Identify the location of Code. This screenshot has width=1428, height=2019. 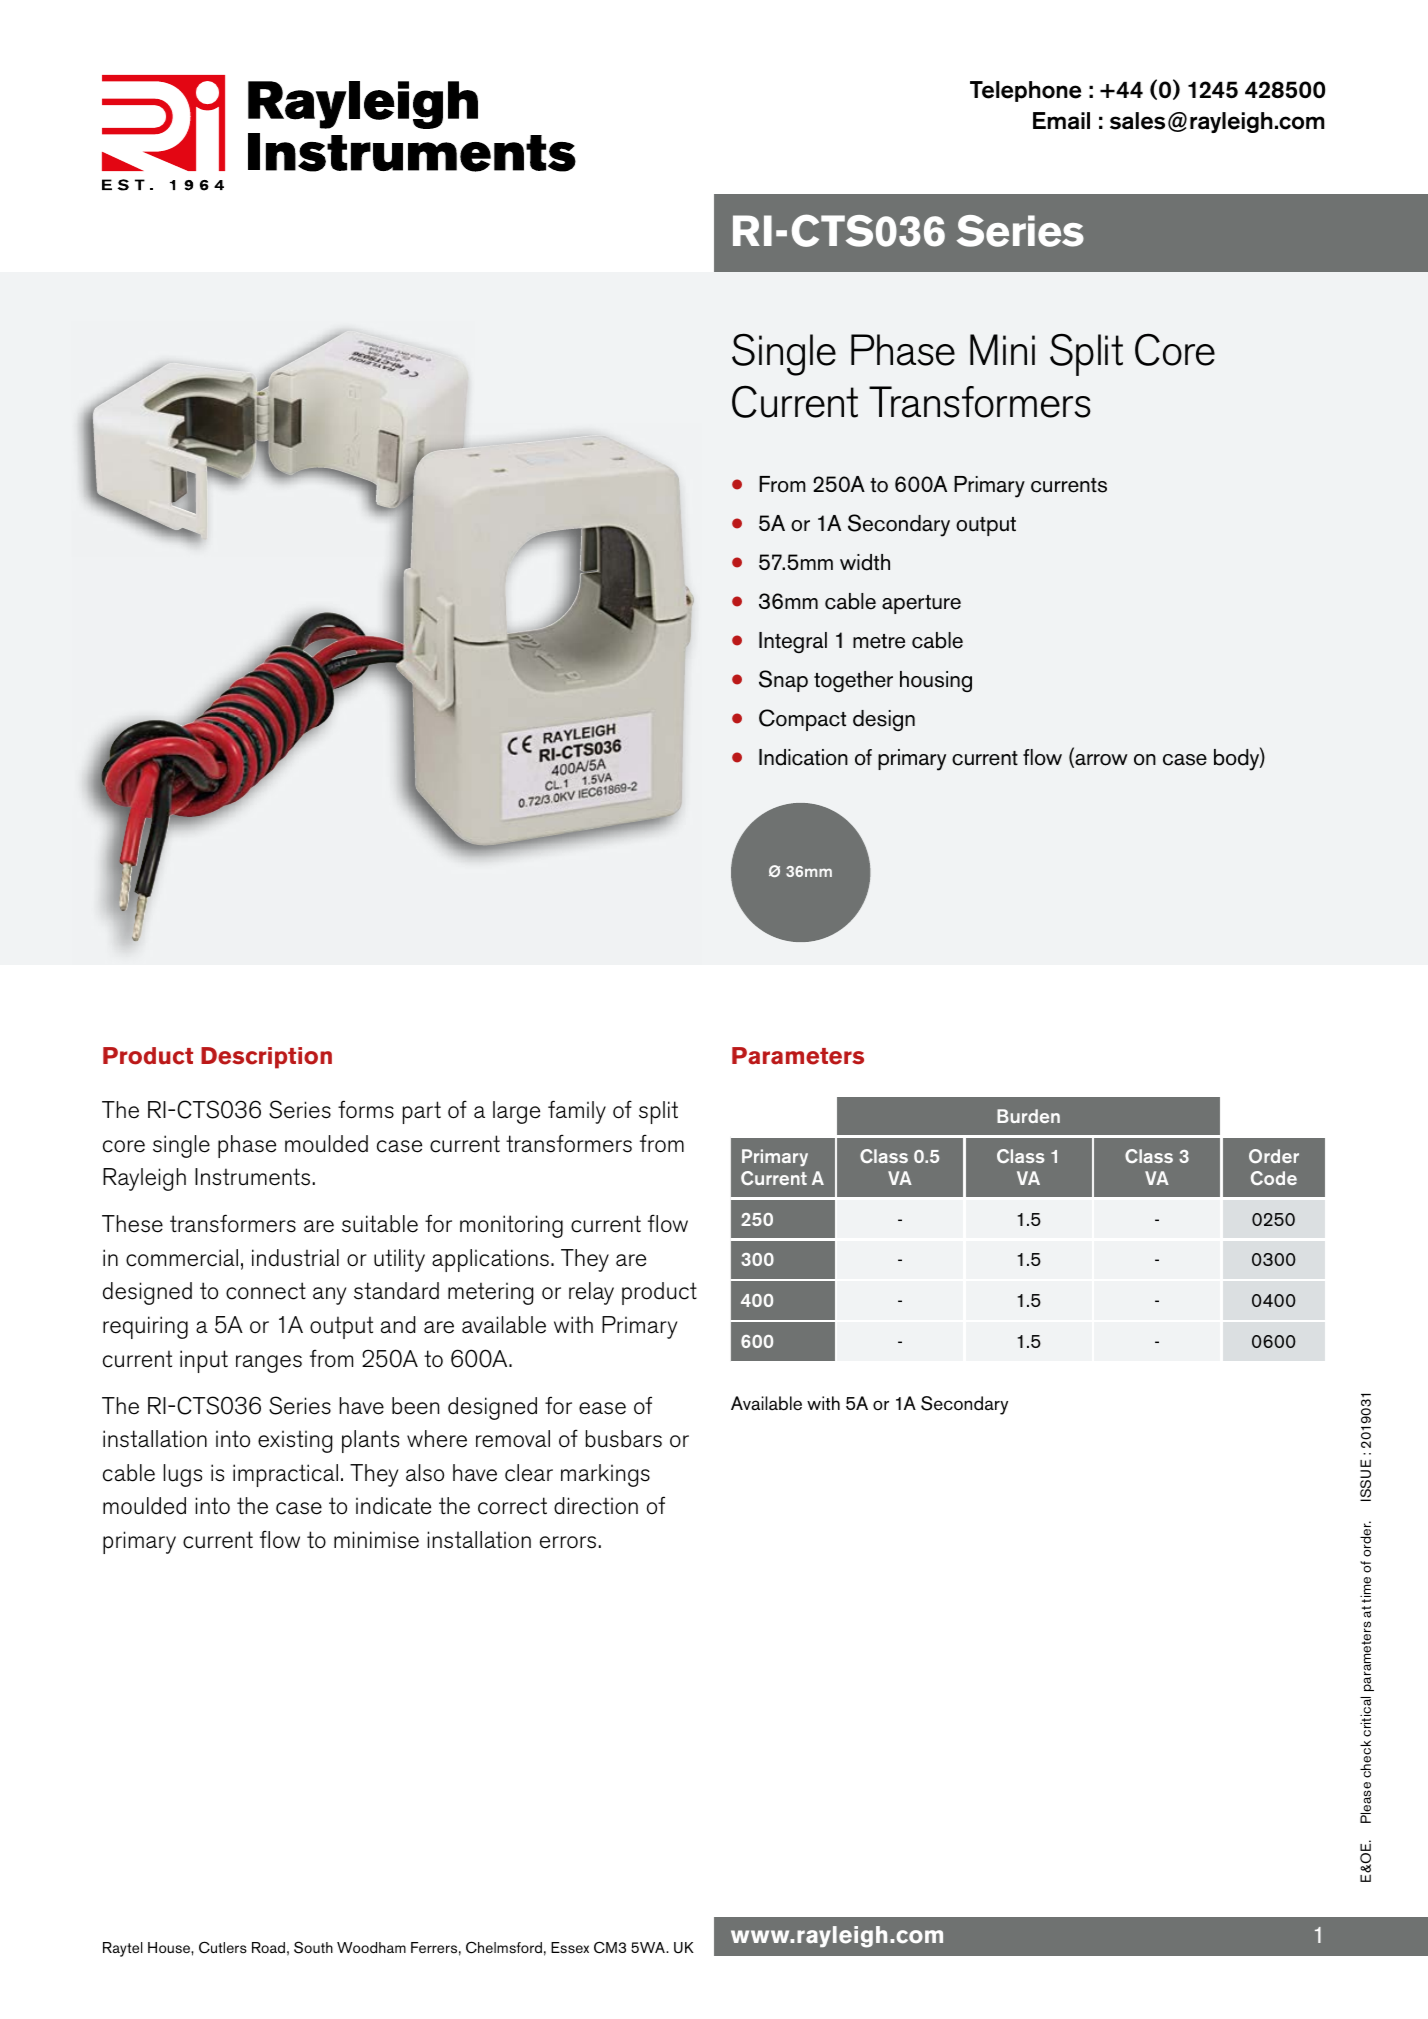
(1274, 1178).
